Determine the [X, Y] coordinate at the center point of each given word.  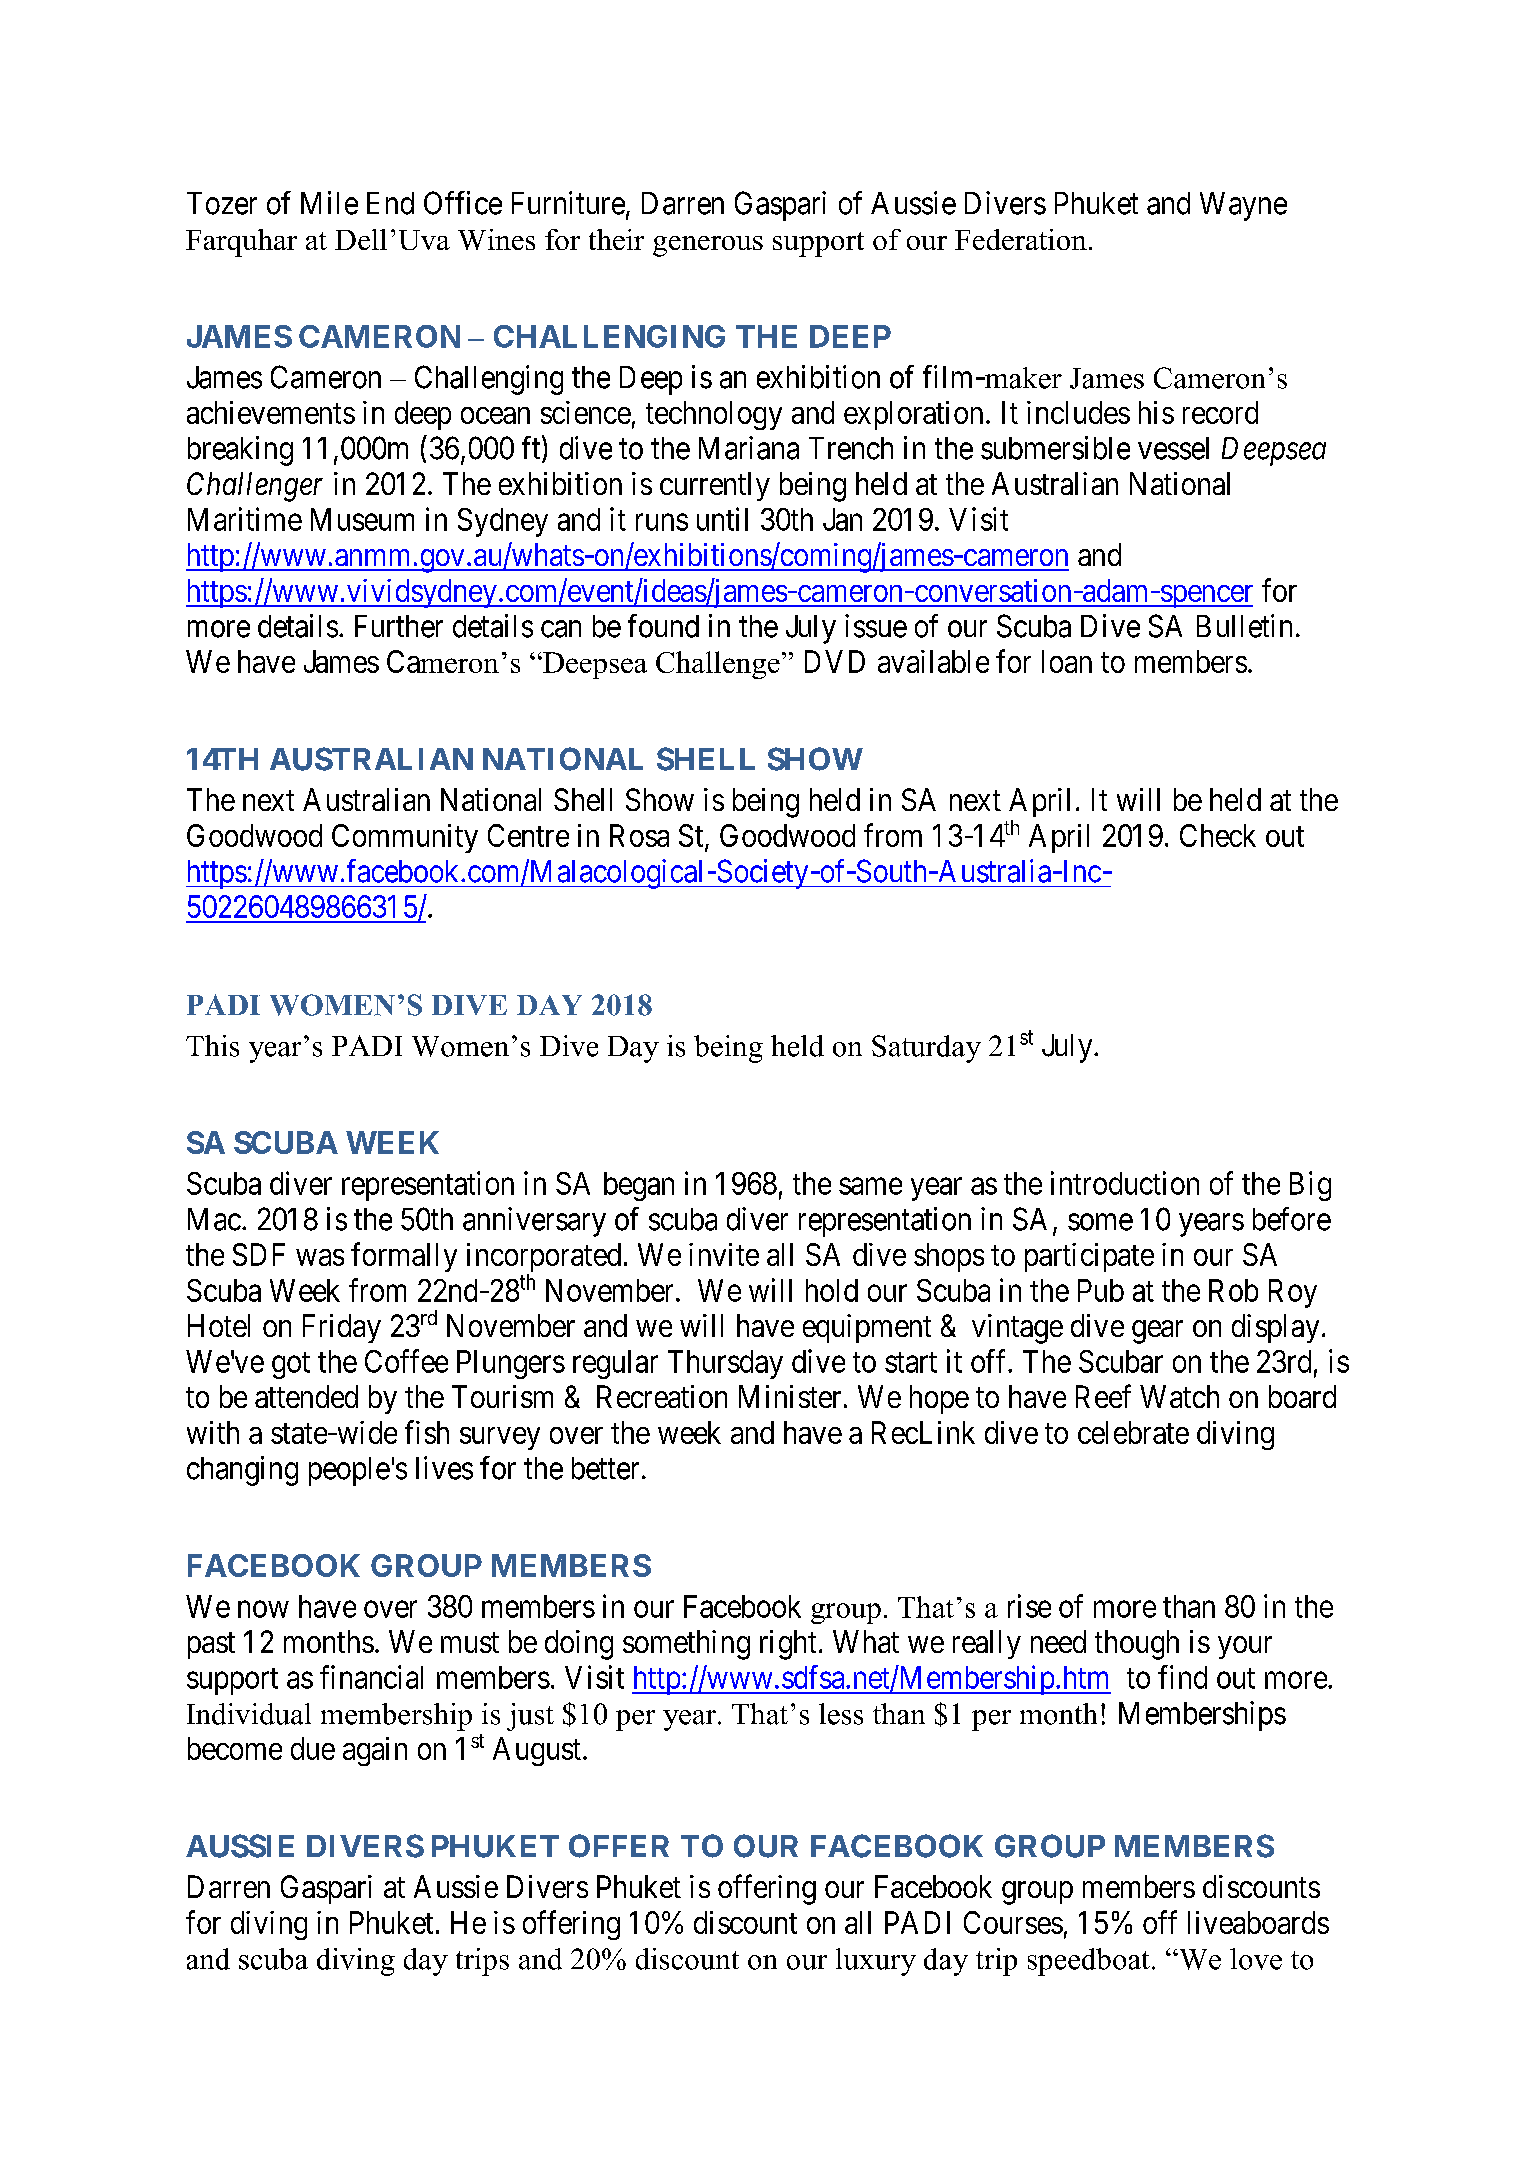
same [870, 1186]
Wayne [1243, 206]
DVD [835, 661]
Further [399, 626]
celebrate [1133, 1432]
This [212, 1046]
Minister [790, 1396]
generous [708, 246]
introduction [1125, 1183]
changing [242, 1471]
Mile [329, 203]
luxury [876, 1962]
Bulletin [1244, 626]
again [375, 1751]
